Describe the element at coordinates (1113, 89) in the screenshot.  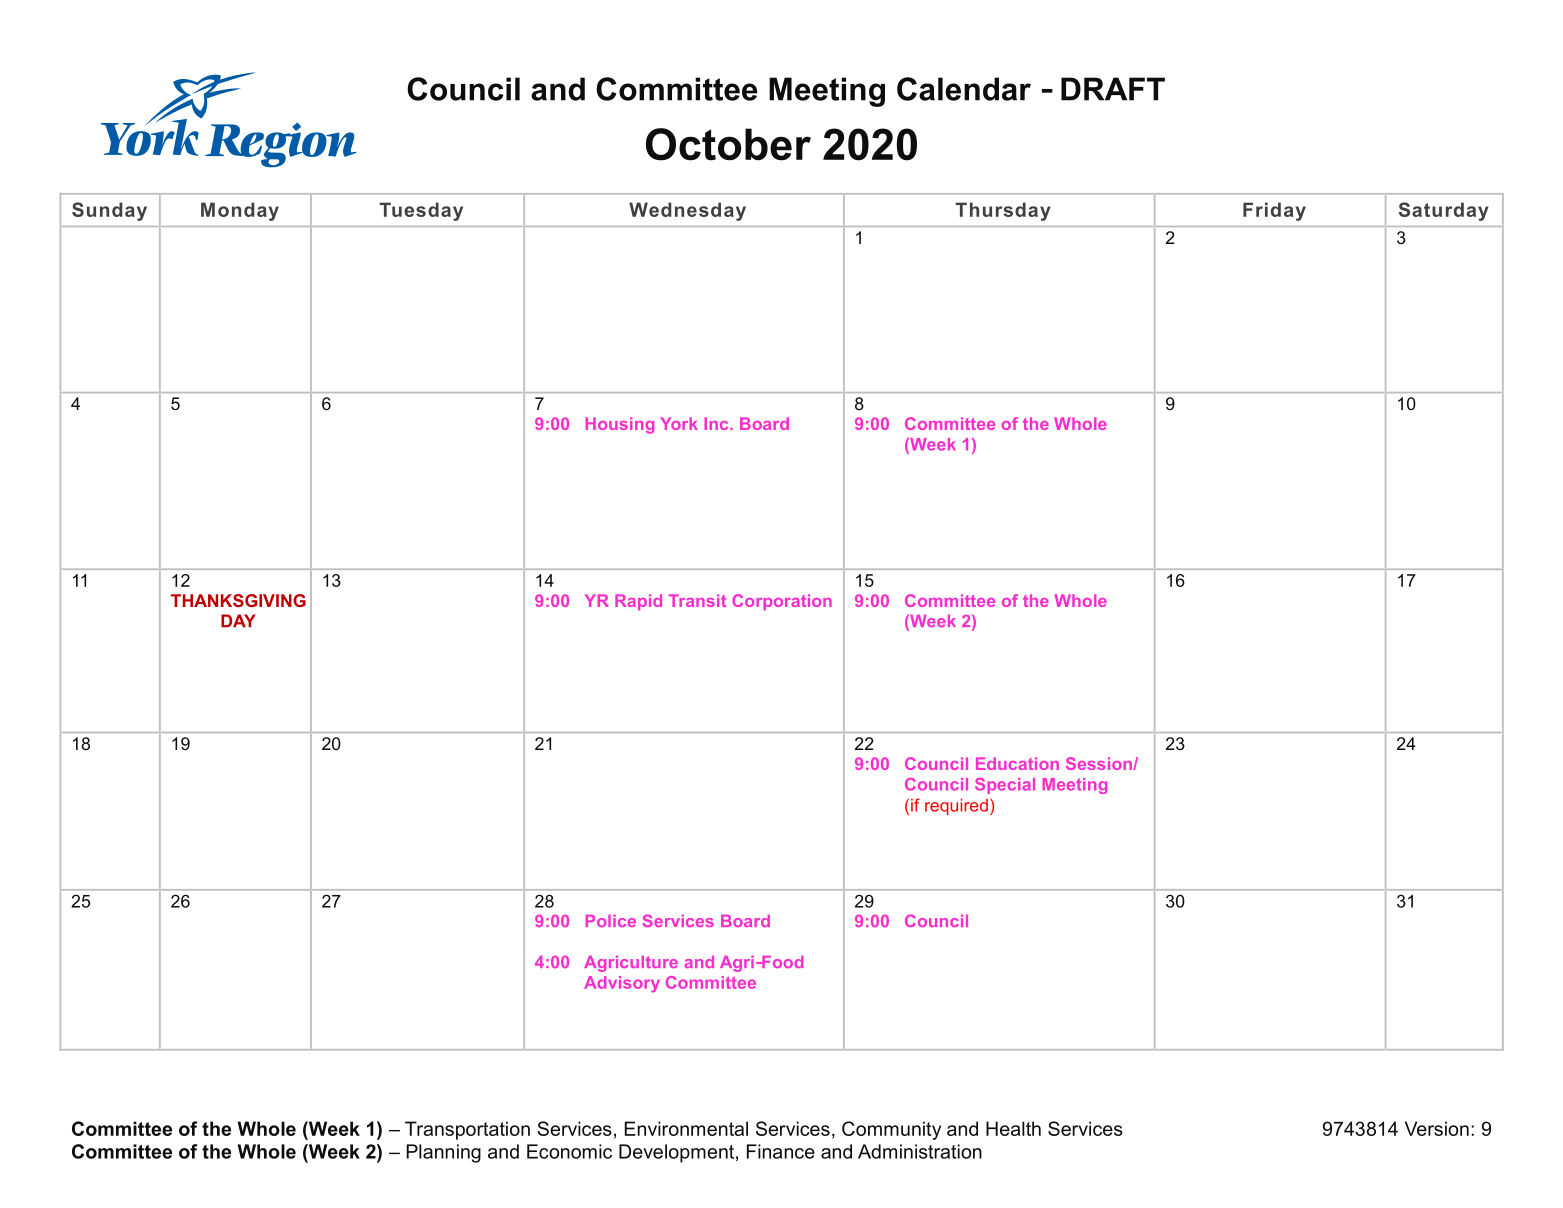
I see `DRAFT` at that location.
